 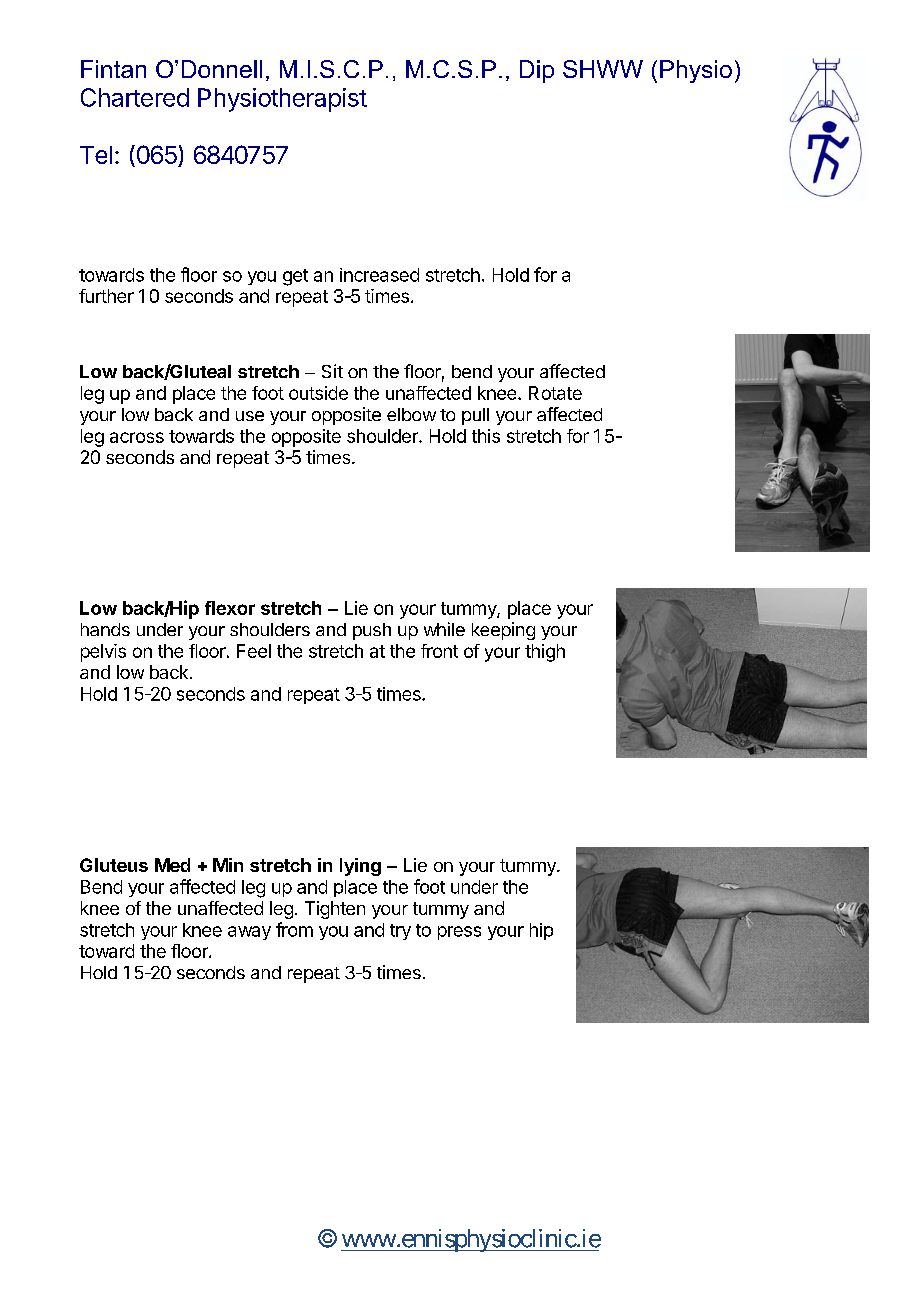 What do you see at coordinates (137, 437) in the document?
I see `across` at bounding box center [137, 437].
